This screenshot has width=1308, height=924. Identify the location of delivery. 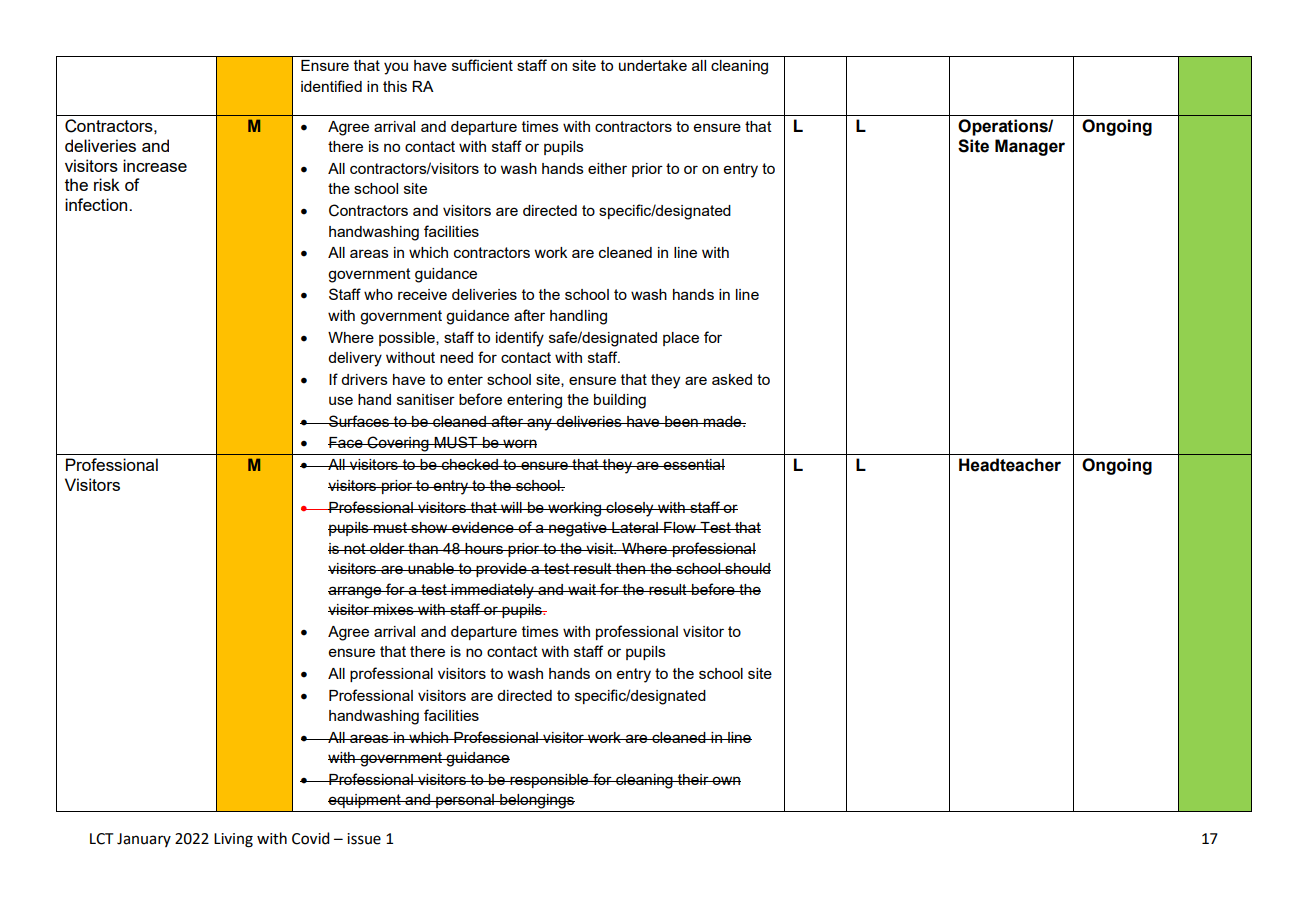
(355, 359).
